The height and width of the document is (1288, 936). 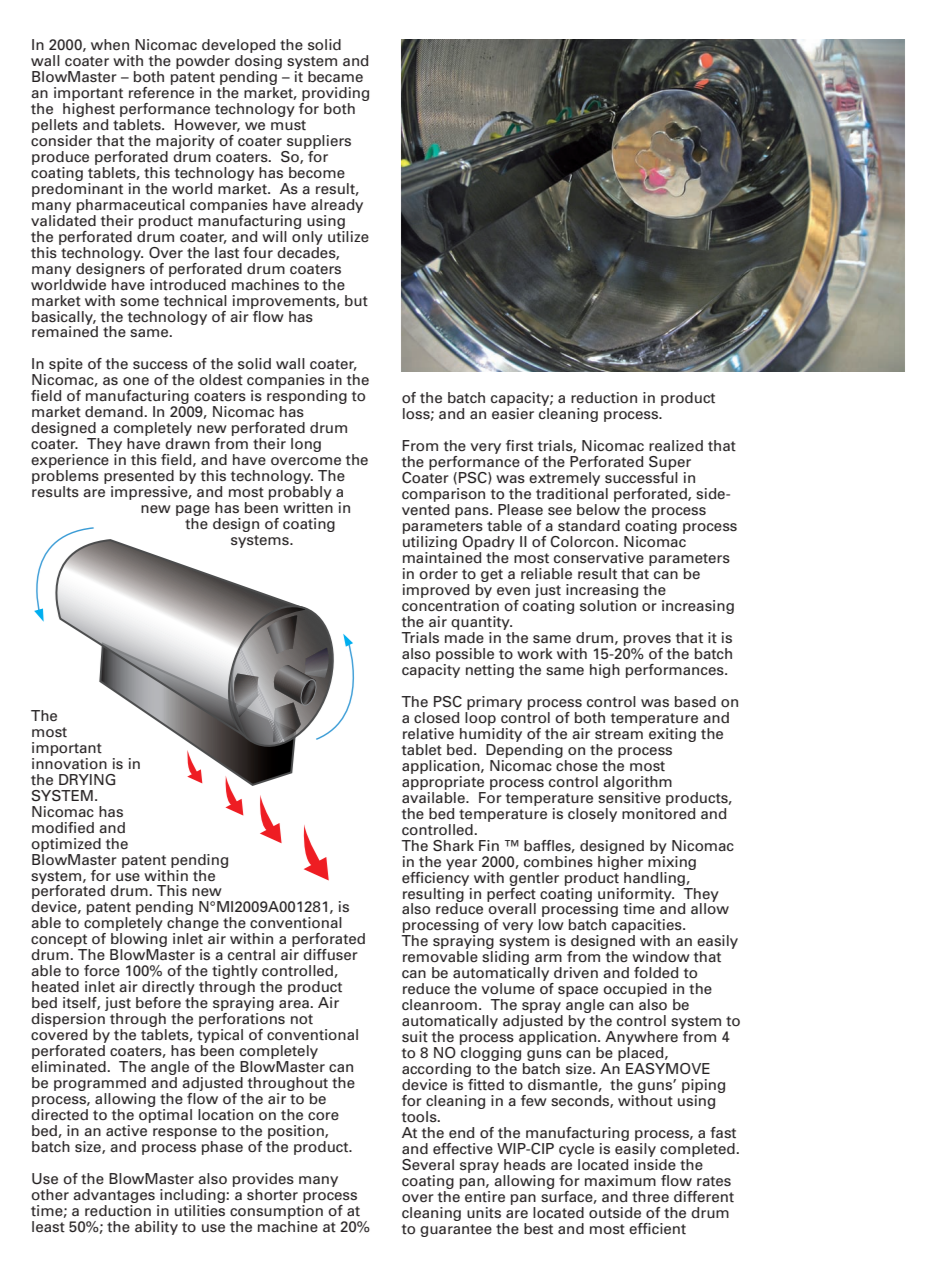 What do you see at coordinates (335, 76) in the document?
I see `became` at bounding box center [335, 76].
